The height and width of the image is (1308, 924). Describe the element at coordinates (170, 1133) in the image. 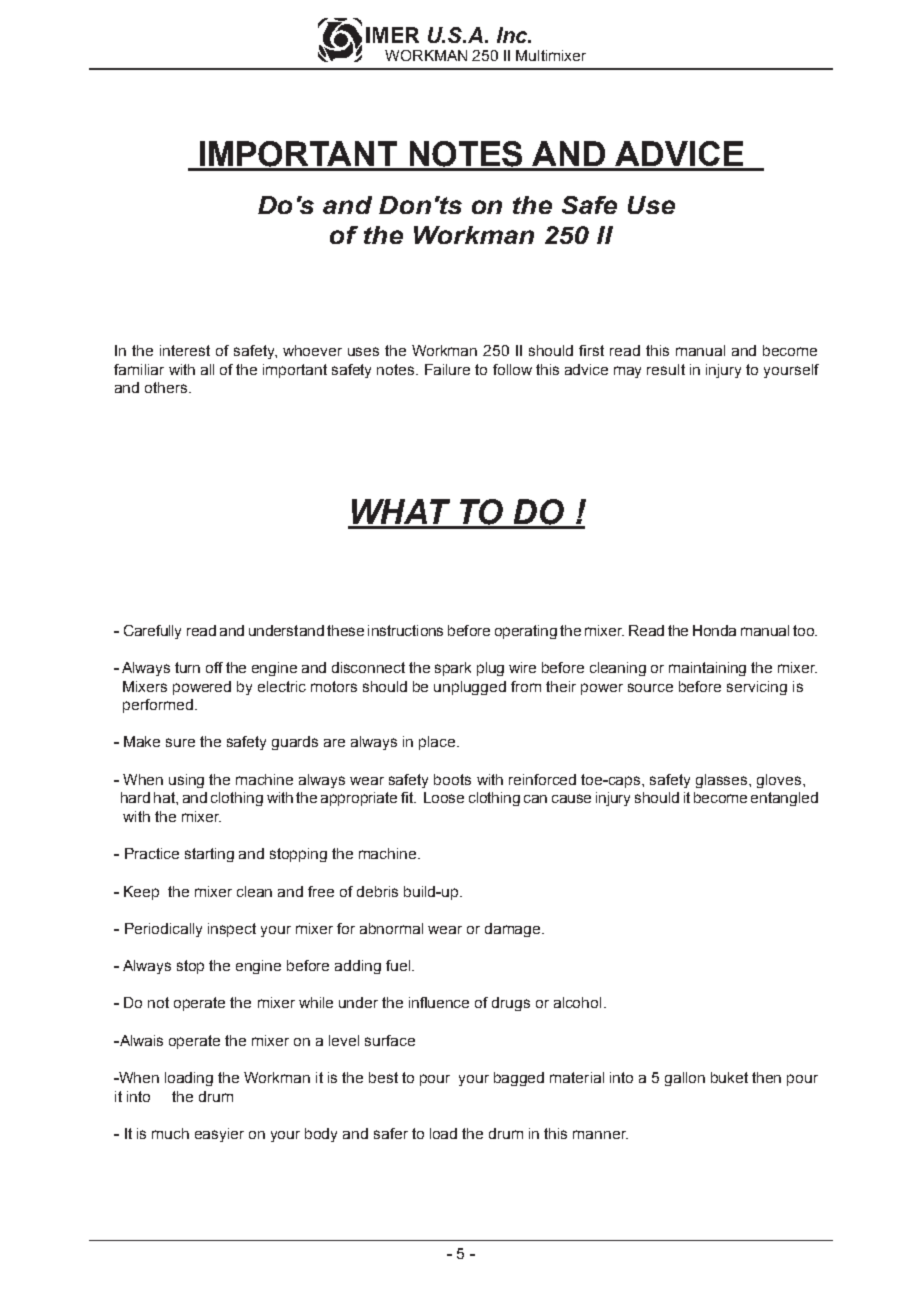

I see `much` at that location.
